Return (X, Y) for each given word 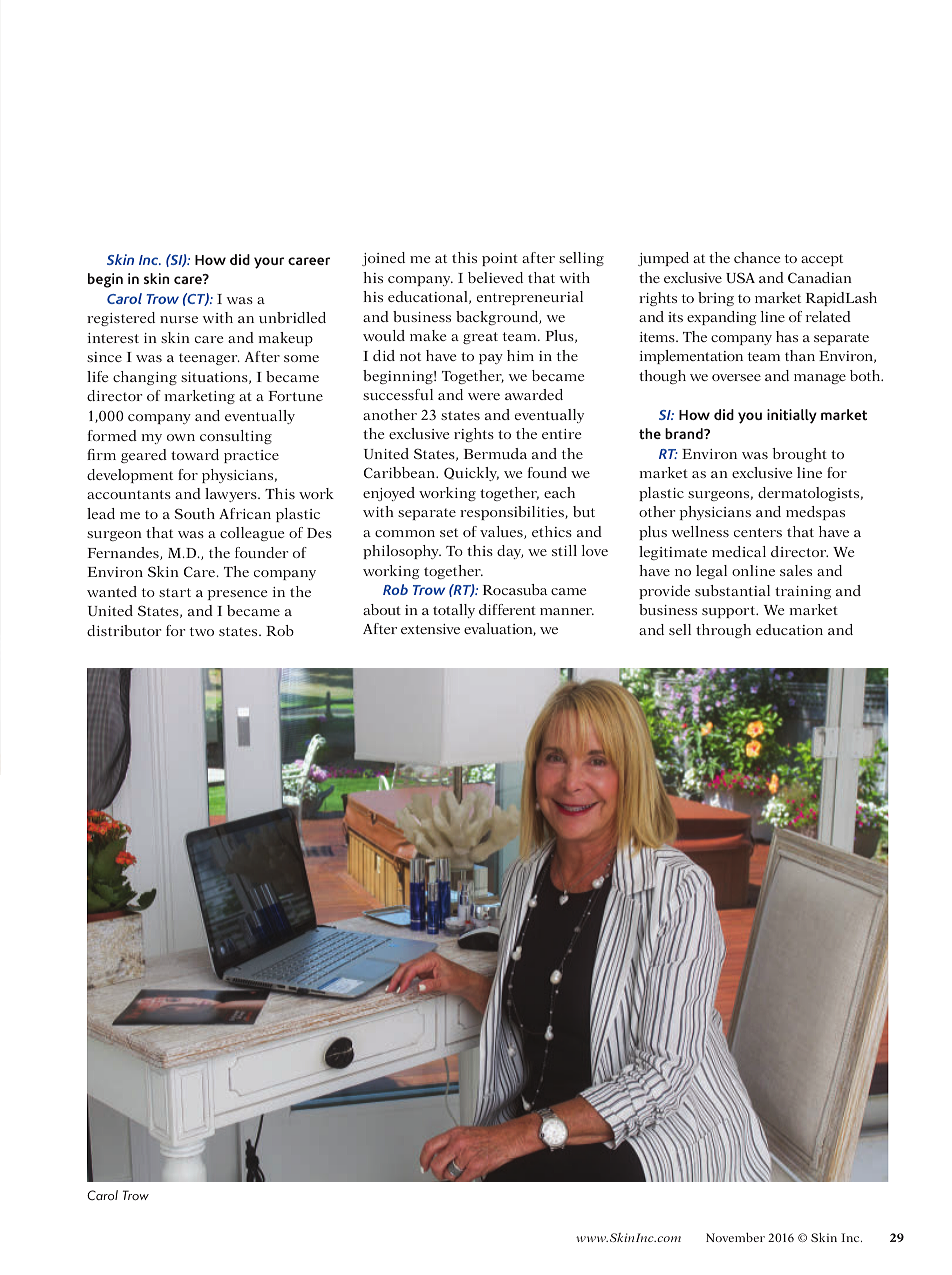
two (202, 631)
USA (740, 277)
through (723, 631)
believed (495, 277)
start (175, 592)
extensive (430, 629)
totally (454, 611)
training (803, 592)
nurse (179, 319)
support (730, 612)
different (507, 609)
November (735, 1237)
